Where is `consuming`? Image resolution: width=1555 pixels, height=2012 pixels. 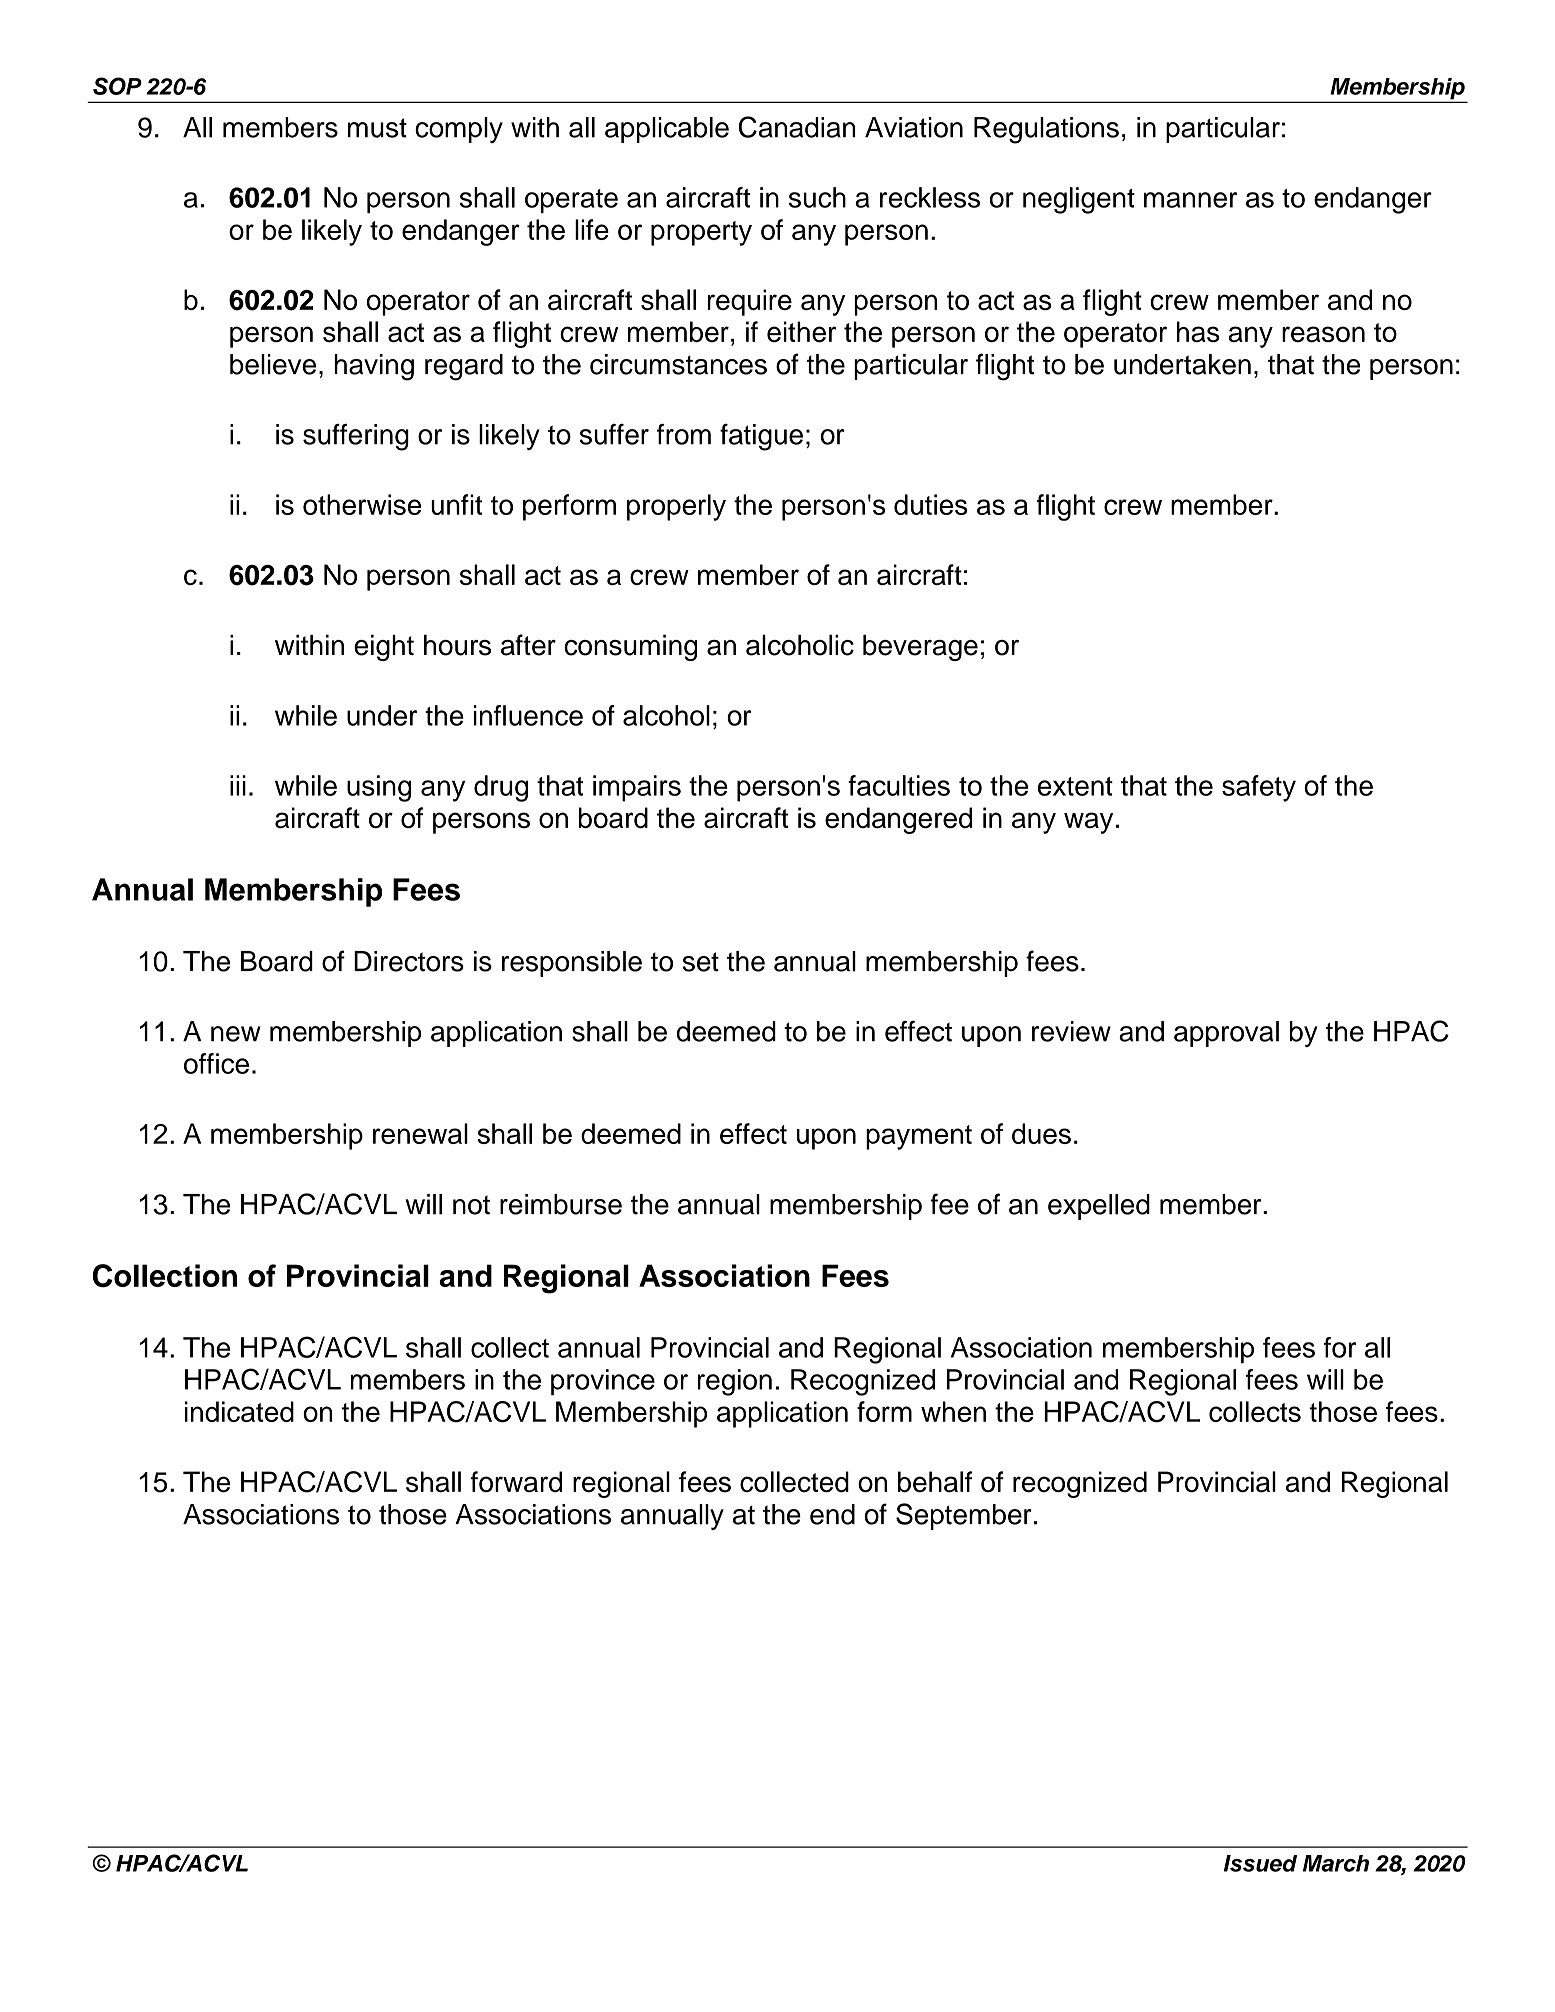 consuming is located at coordinates (630, 647).
